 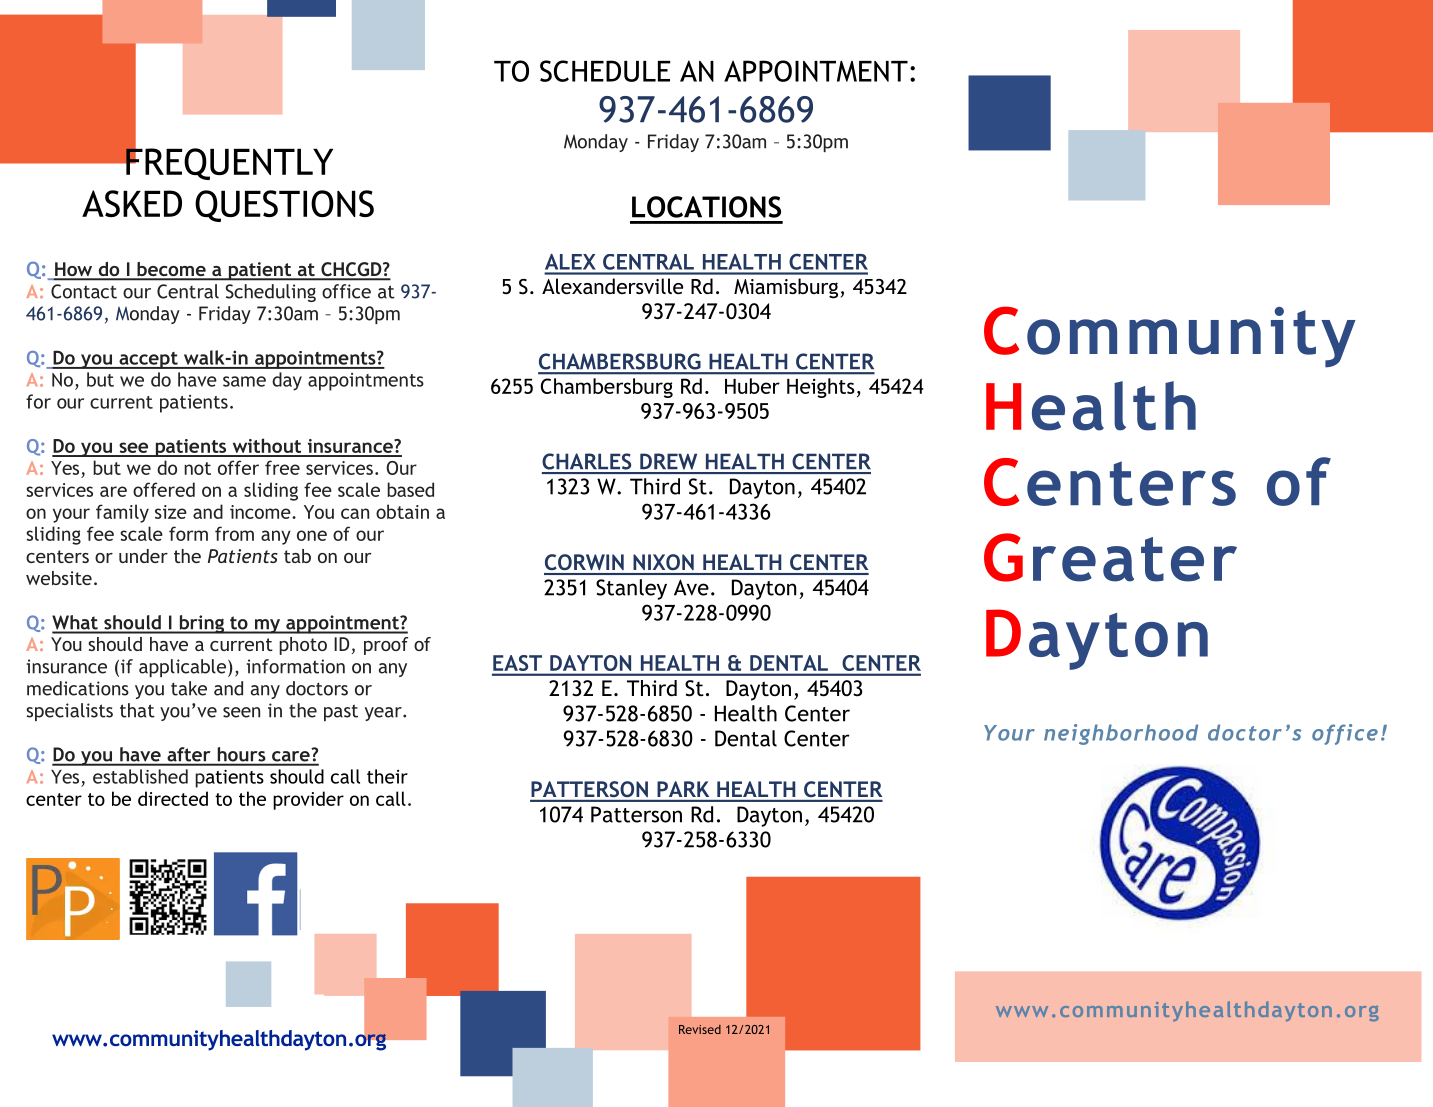 What do you see at coordinates (683, 789) in the screenshot?
I see `PARK` at bounding box center [683, 789].
